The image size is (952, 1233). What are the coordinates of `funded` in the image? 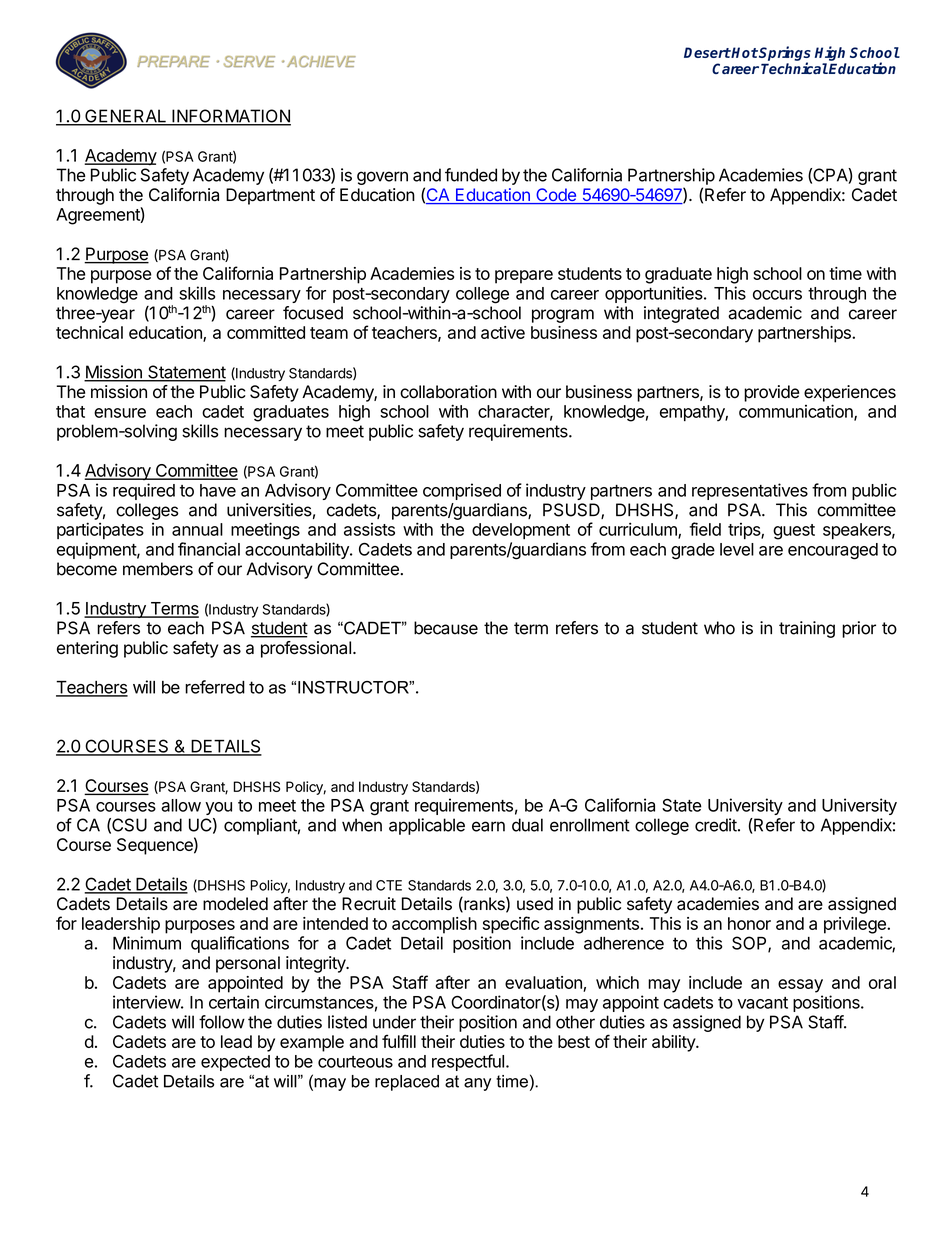 It's located at (471, 175).
